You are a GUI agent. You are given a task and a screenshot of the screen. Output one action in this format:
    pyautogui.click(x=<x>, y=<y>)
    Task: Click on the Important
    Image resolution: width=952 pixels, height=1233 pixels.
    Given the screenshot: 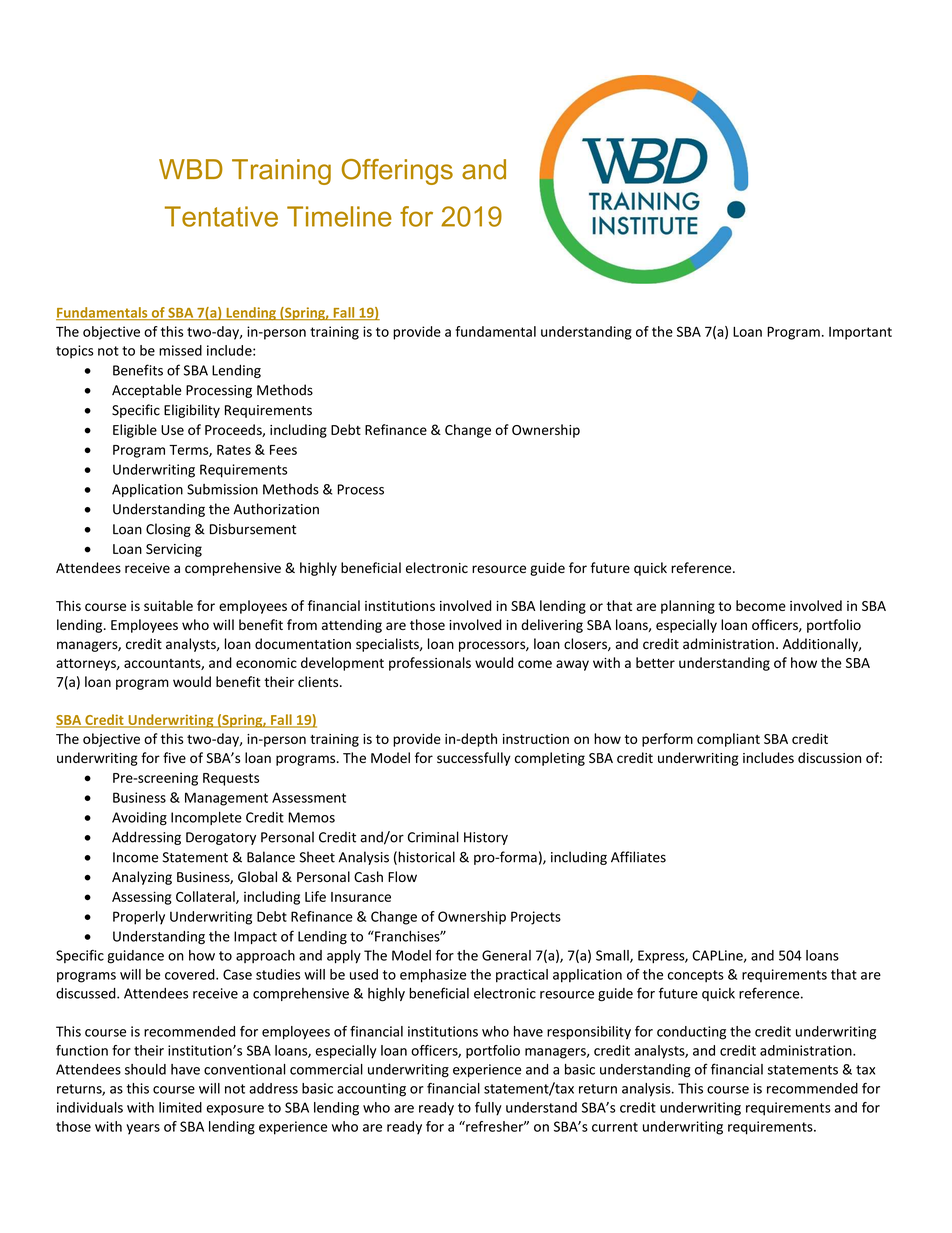 What is the action you would take?
    pyautogui.click(x=860, y=333)
